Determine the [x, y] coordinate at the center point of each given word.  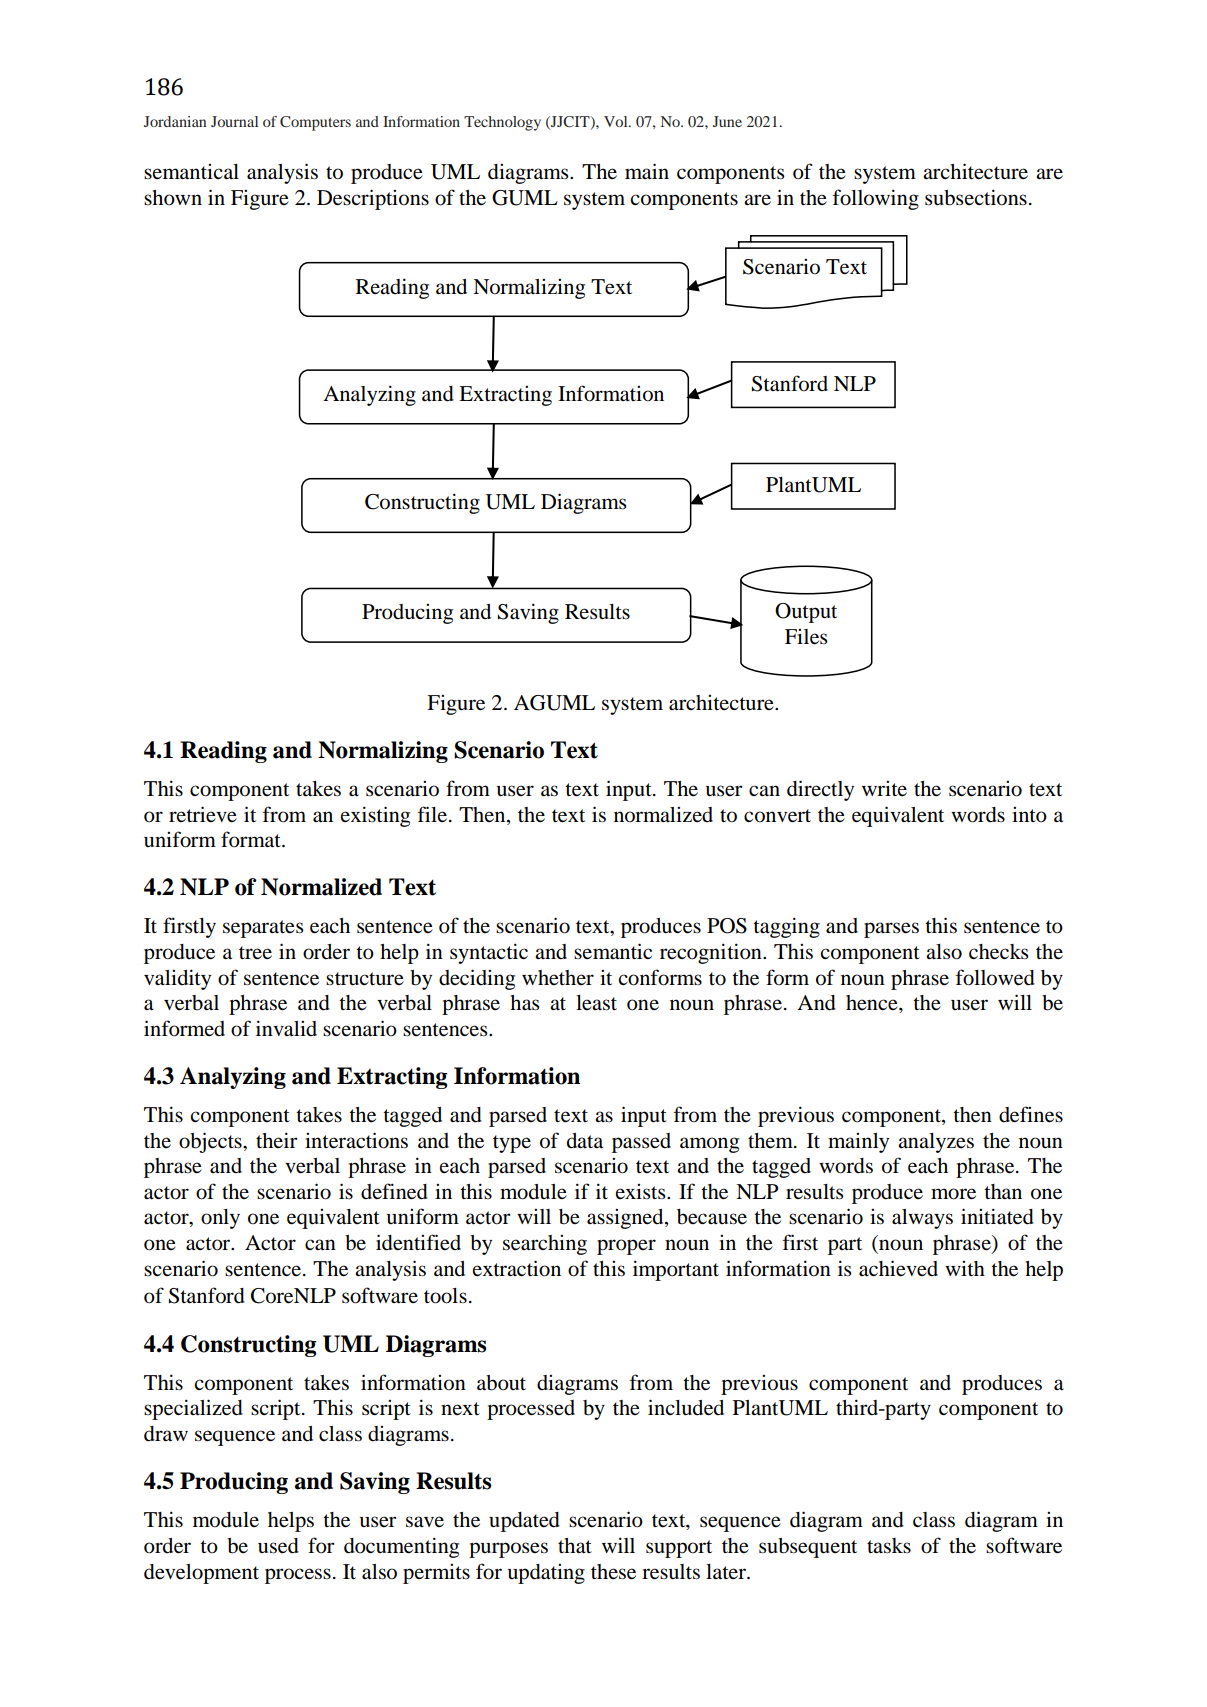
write [884, 788]
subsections [976, 197]
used [278, 1546]
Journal [234, 121]
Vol [617, 121]
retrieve [203, 814]
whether [558, 978]
